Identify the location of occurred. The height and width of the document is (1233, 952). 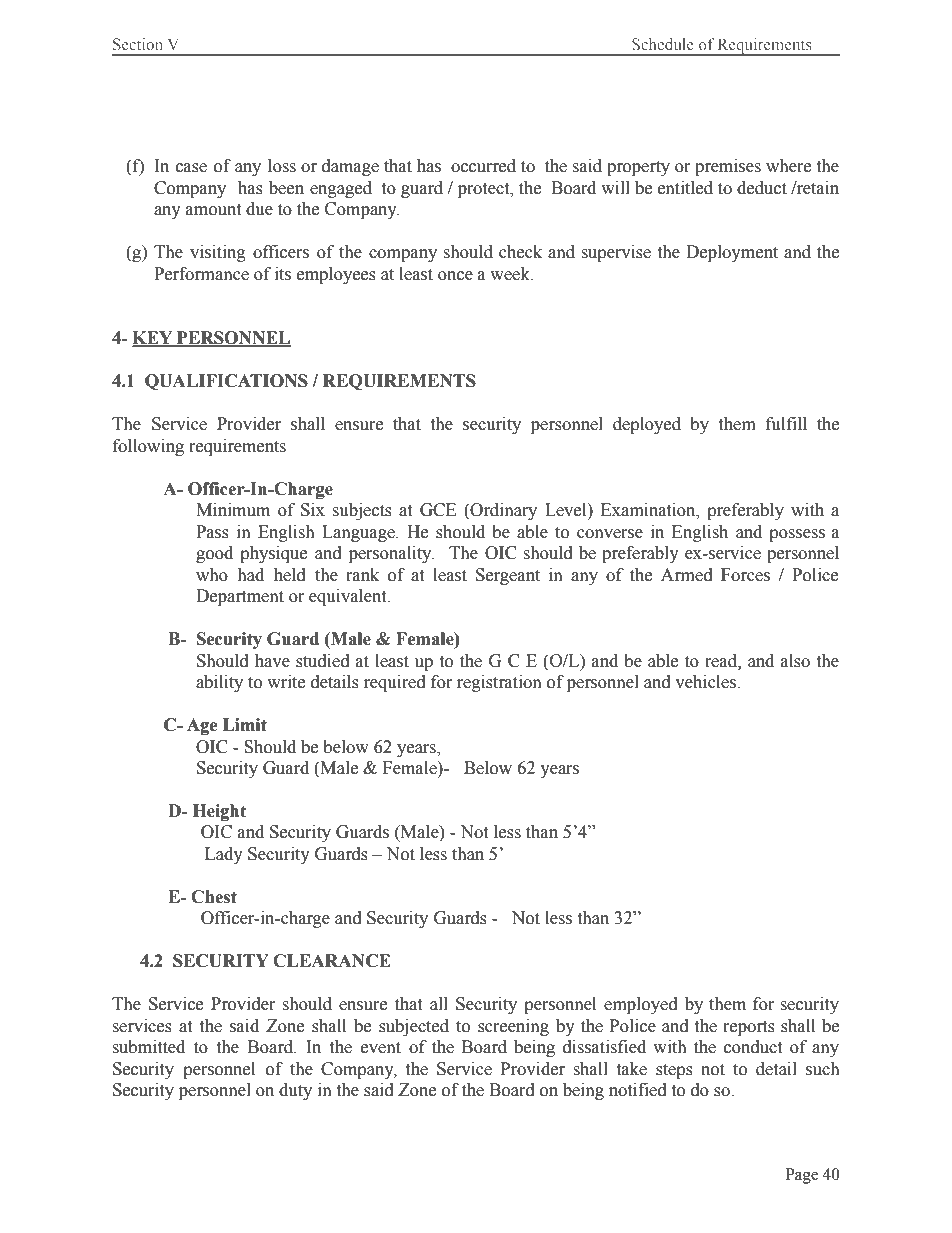
(483, 166).
